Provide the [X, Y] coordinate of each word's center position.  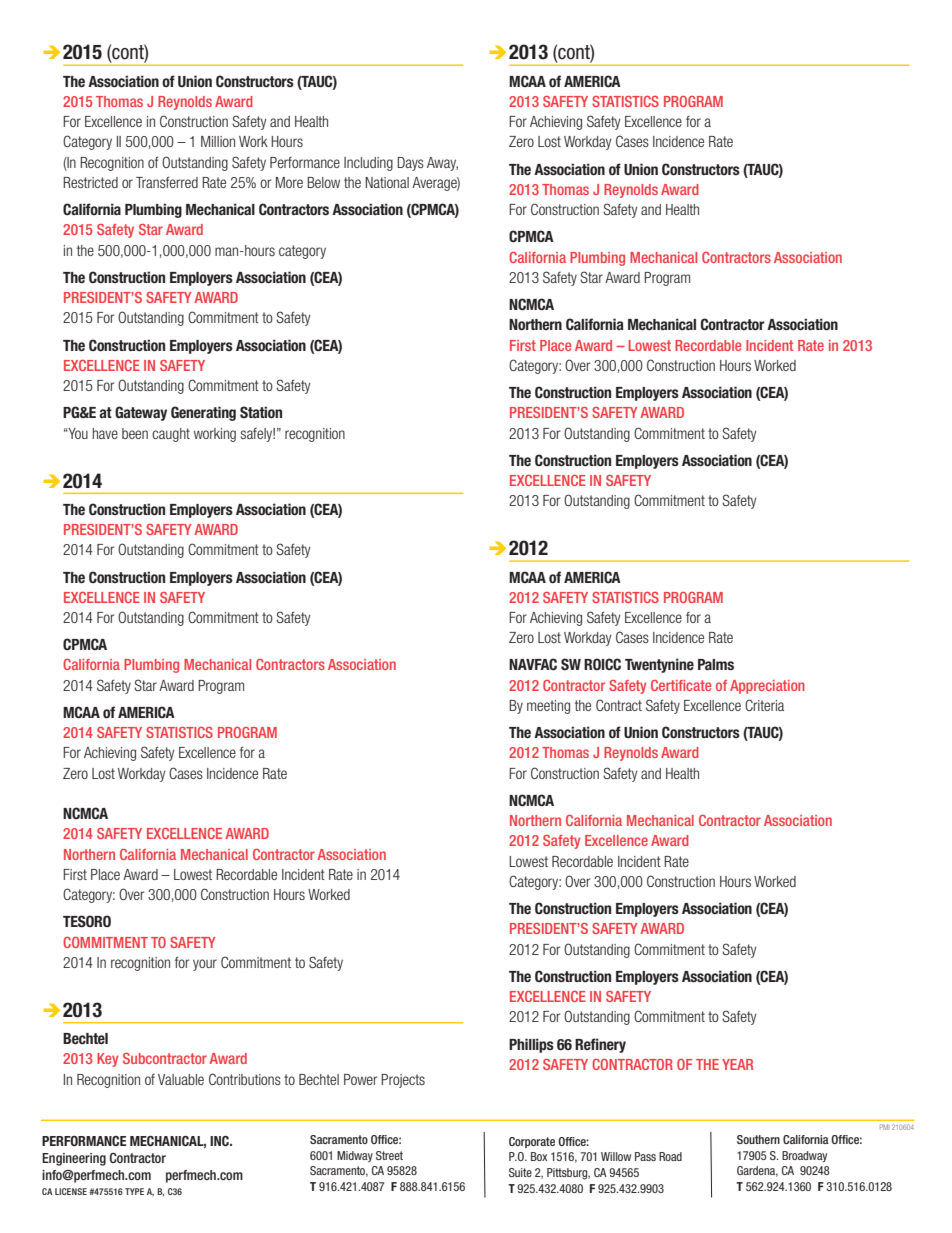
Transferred [167, 182]
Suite [520, 1172]
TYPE [134, 1191]
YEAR [737, 1064]
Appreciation [767, 687]
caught [171, 435]
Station [261, 412]
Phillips [531, 1045]
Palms [716, 665]
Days [410, 164]
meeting [548, 707]
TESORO [87, 921]
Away [442, 164]
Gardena [757, 1171]
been [135, 433]
